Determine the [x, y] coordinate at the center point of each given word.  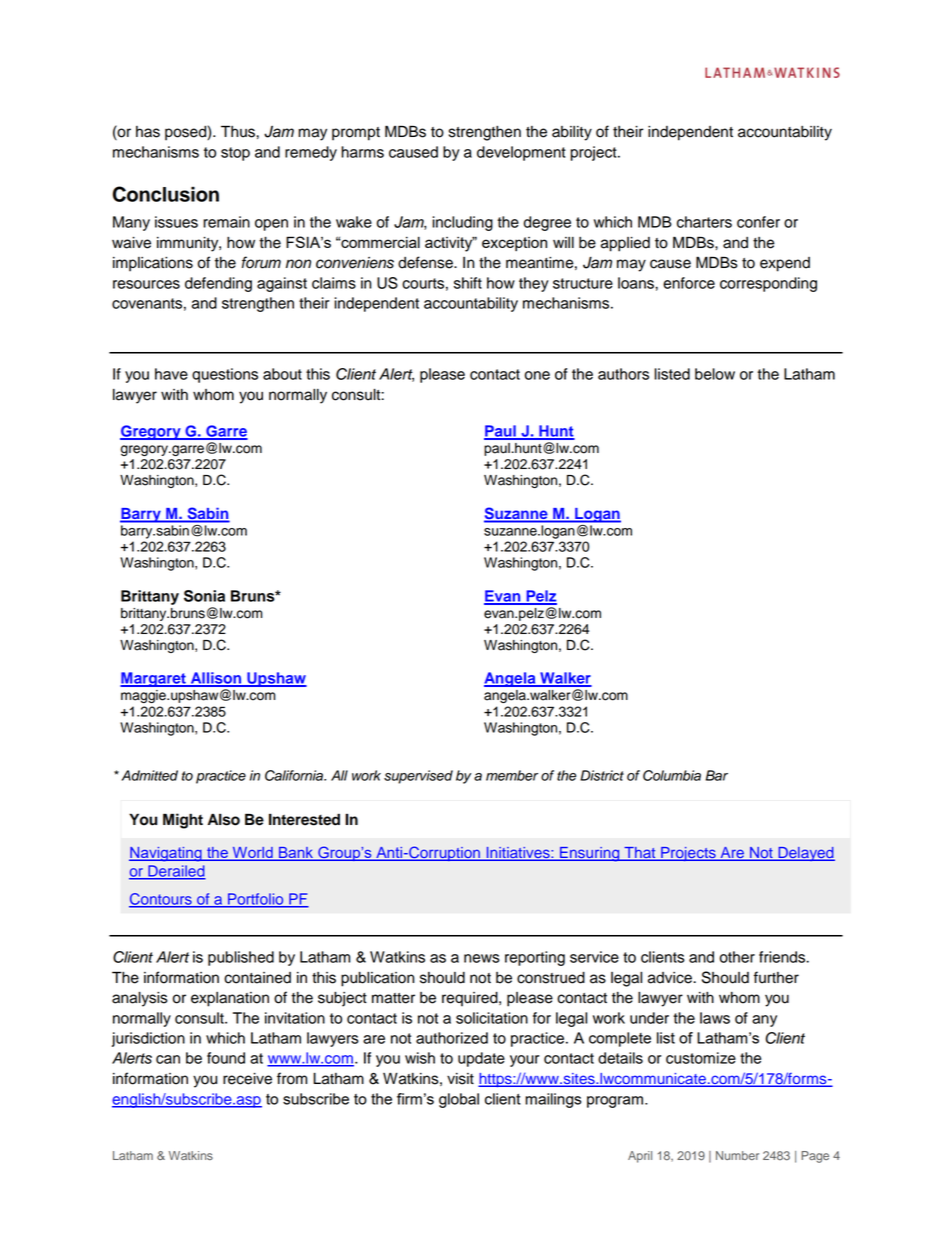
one [537, 375]
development [521, 153]
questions [225, 375]
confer [758, 222]
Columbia [672, 775]
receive [247, 1079]
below [715, 374]
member [512, 775]
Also [223, 819]
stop [235, 154]
